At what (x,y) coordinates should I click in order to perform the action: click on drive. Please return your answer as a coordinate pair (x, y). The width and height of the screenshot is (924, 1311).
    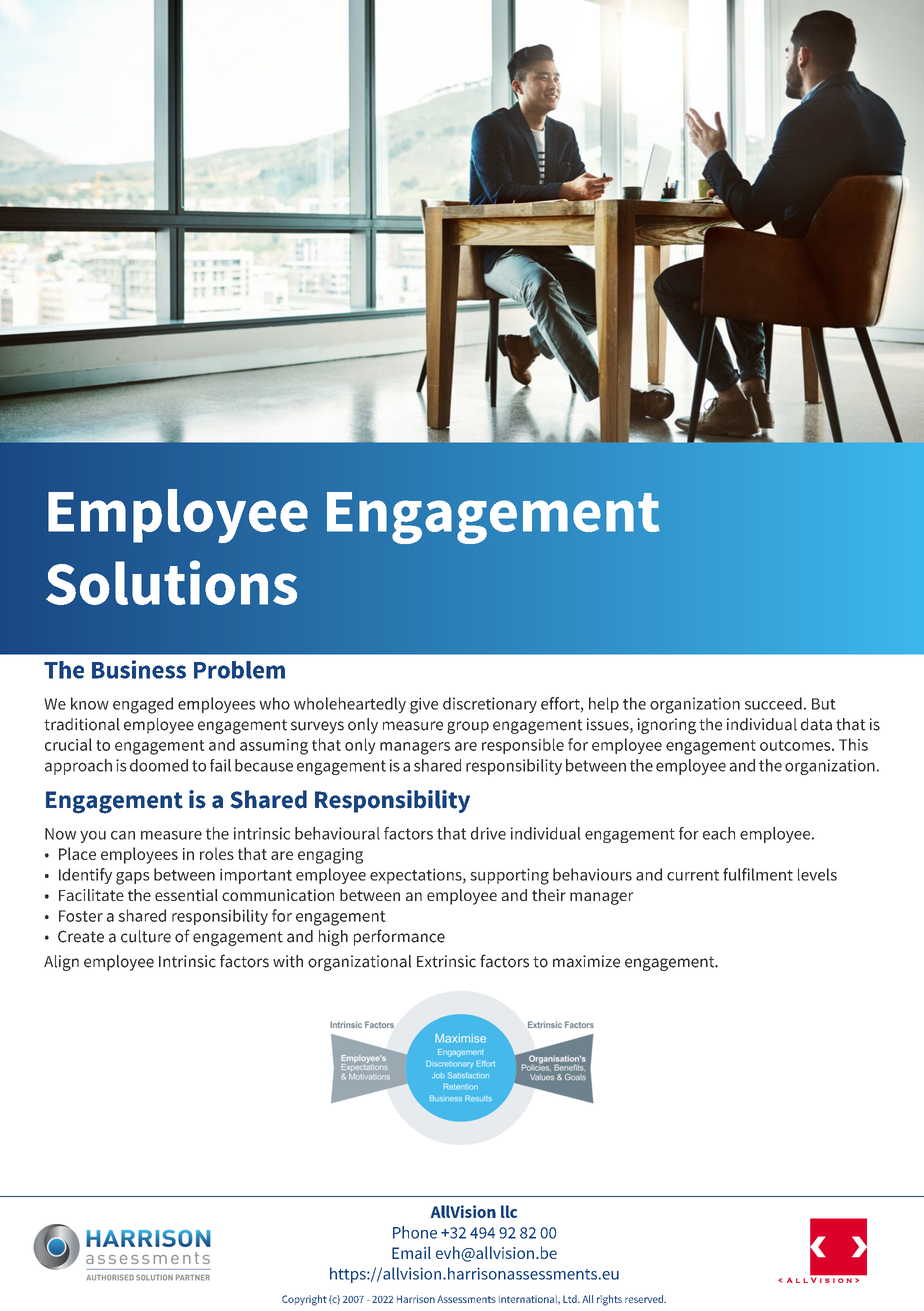
    Looking at the image, I should click on (488, 833).
